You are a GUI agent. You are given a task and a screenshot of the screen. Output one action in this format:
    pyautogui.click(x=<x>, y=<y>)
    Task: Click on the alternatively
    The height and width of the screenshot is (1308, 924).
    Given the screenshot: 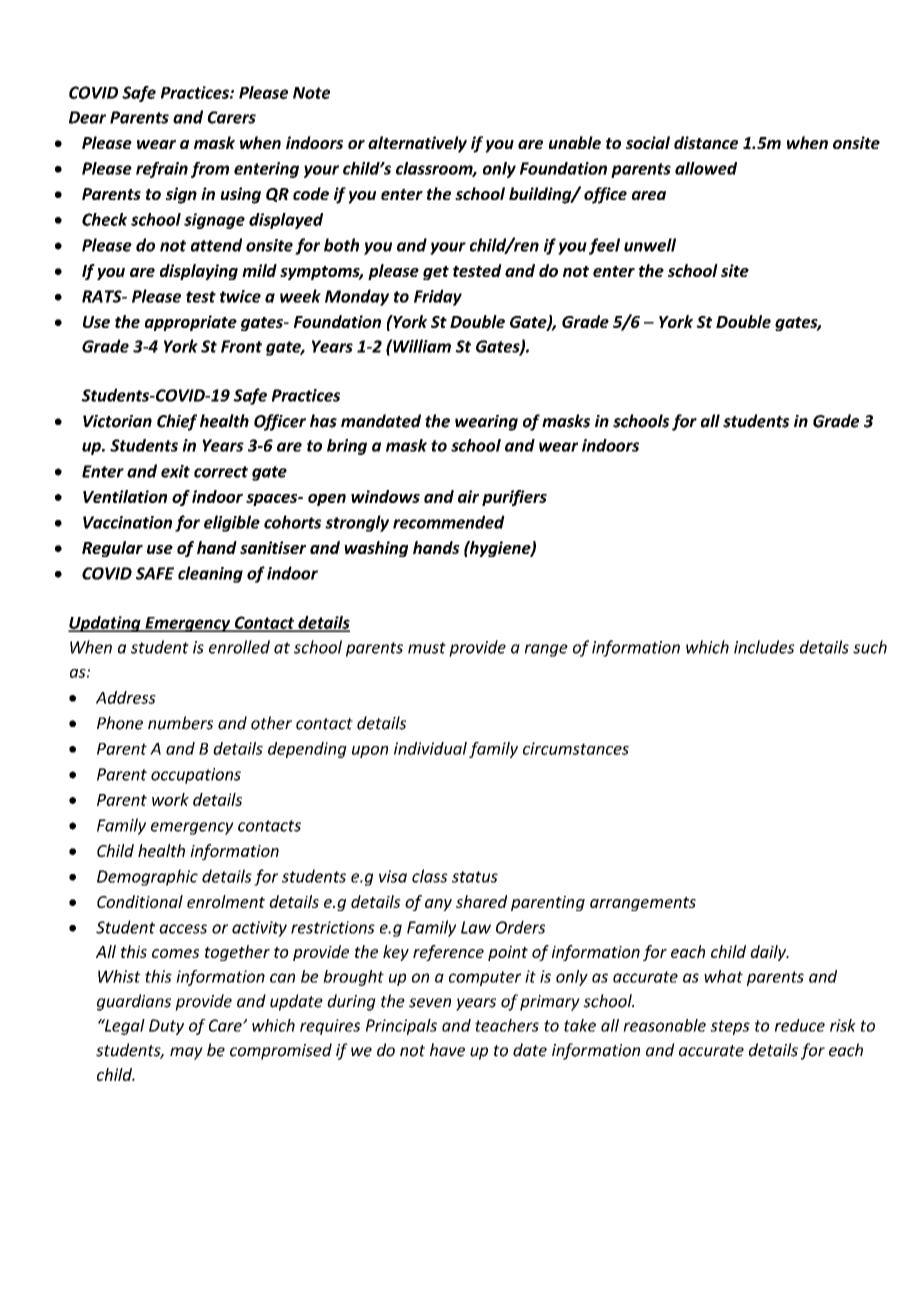 What is the action you would take?
    pyautogui.click(x=417, y=144)
